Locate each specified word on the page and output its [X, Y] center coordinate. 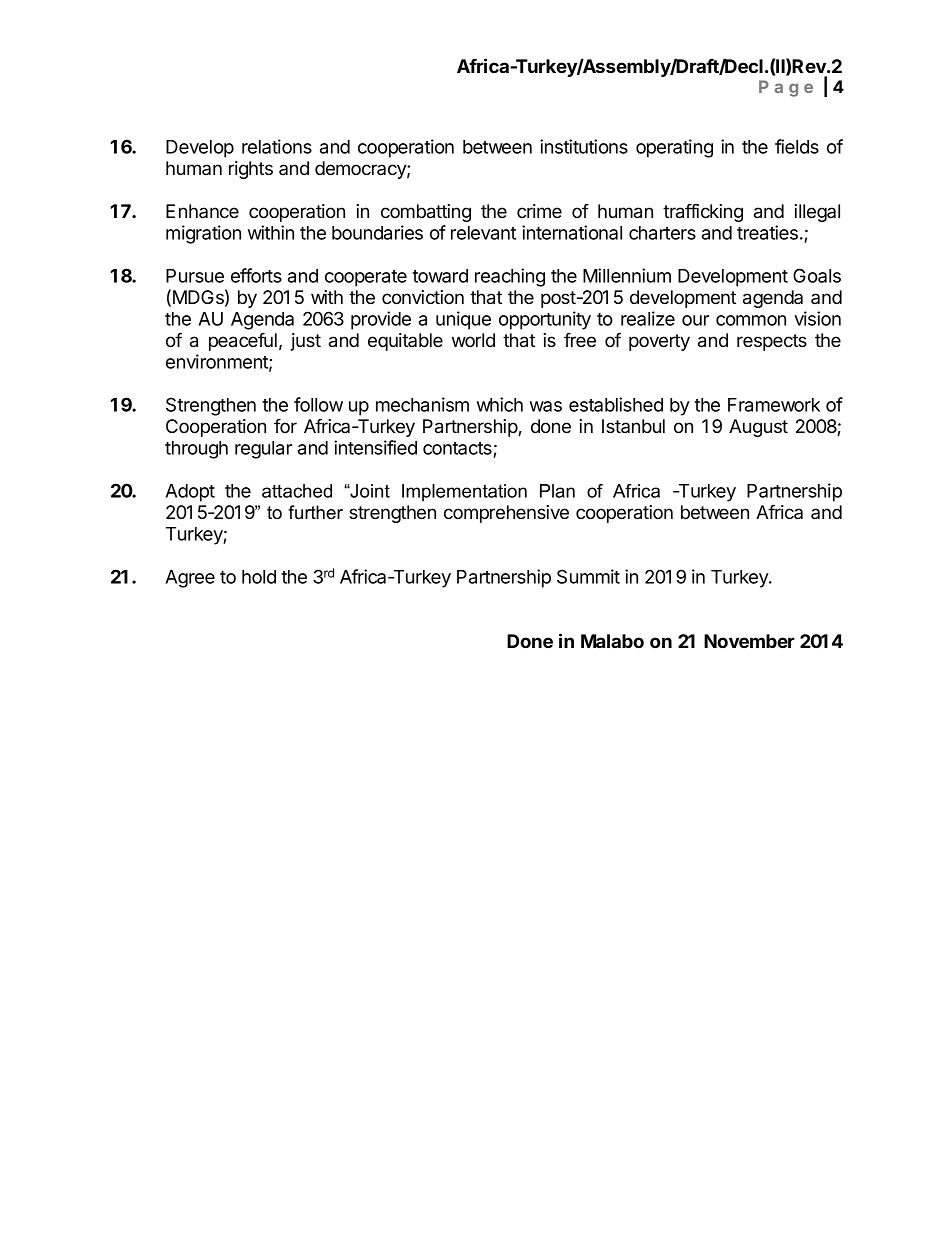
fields [797, 146]
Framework [774, 405]
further [315, 512]
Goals [817, 275]
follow [318, 404]
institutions [584, 146]
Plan [557, 491]
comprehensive [506, 514]
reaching [510, 277]
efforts [256, 275]
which [500, 404]
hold [259, 577]
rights [251, 170]
